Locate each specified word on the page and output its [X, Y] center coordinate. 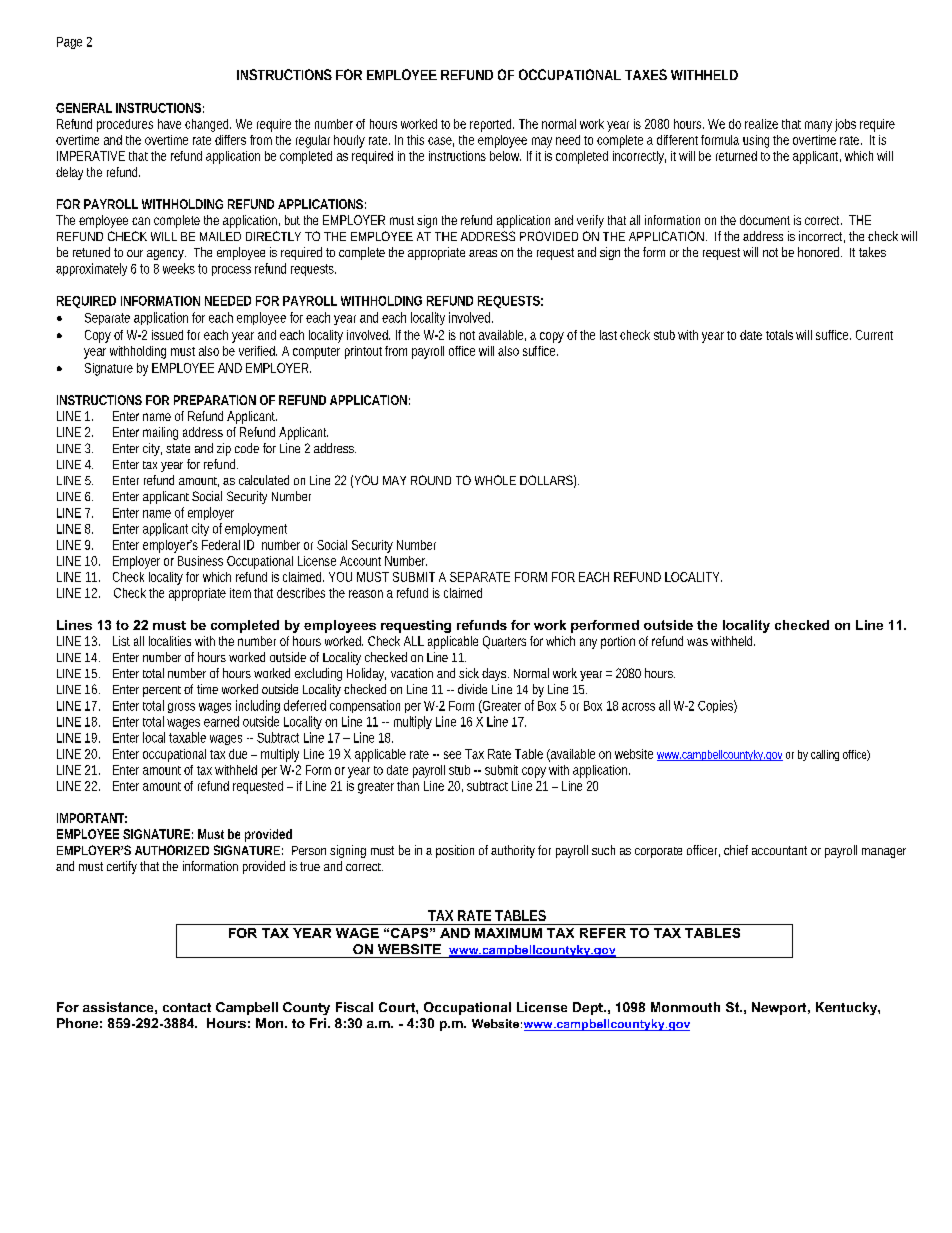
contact [187, 1007]
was [697, 642]
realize [761, 124]
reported [492, 125]
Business [200, 561]
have [169, 124]
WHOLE [495, 480]
